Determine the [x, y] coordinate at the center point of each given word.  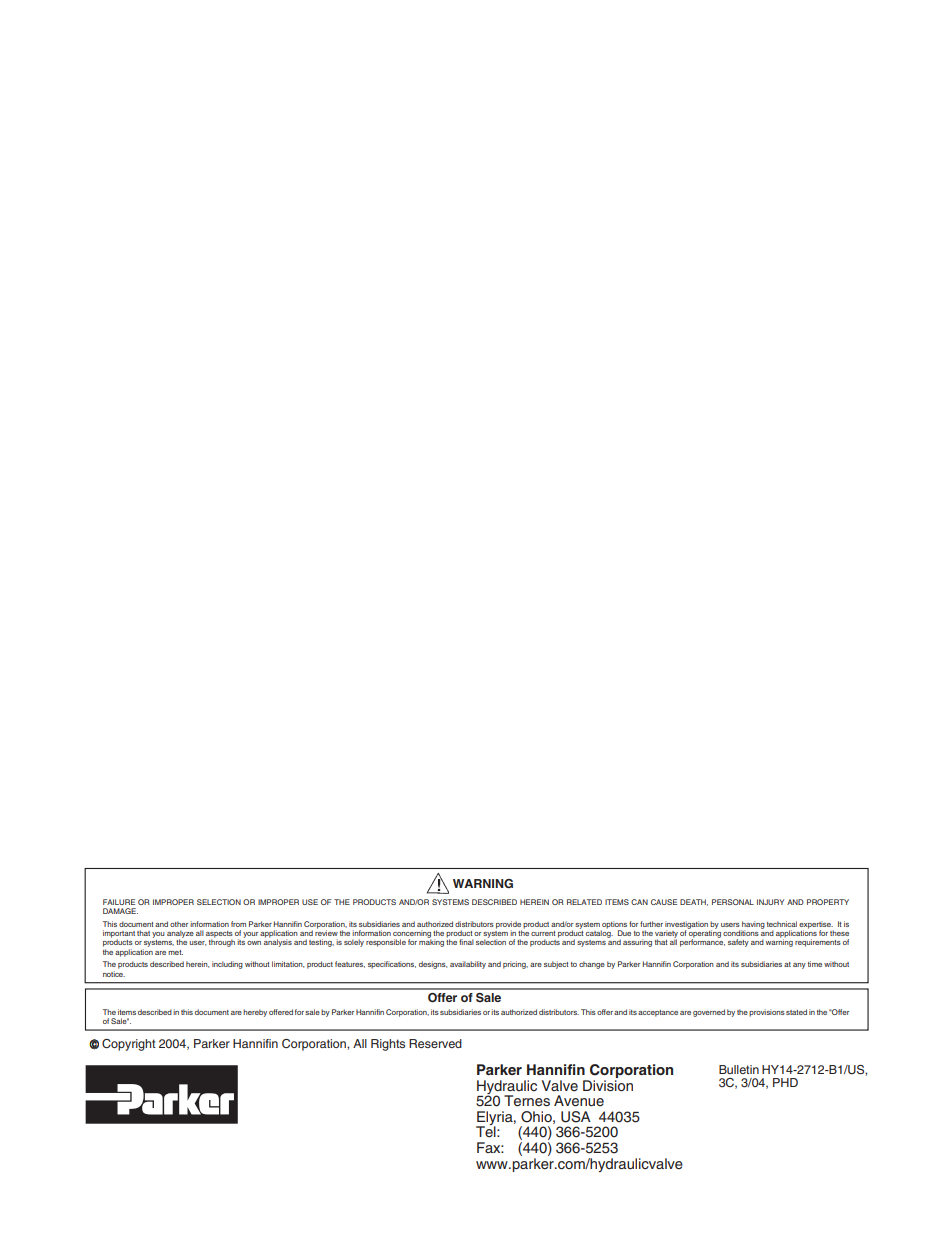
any [799, 966]
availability [468, 965]
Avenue [579, 1101]
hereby [255, 1013]
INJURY [770, 902]
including [227, 965]
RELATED [584, 902]
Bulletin [739, 1069]
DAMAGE [120, 911]
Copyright [129, 1045]
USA [576, 1117]
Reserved [435, 1043]
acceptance [658, 1013]
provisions [767, 1013]
